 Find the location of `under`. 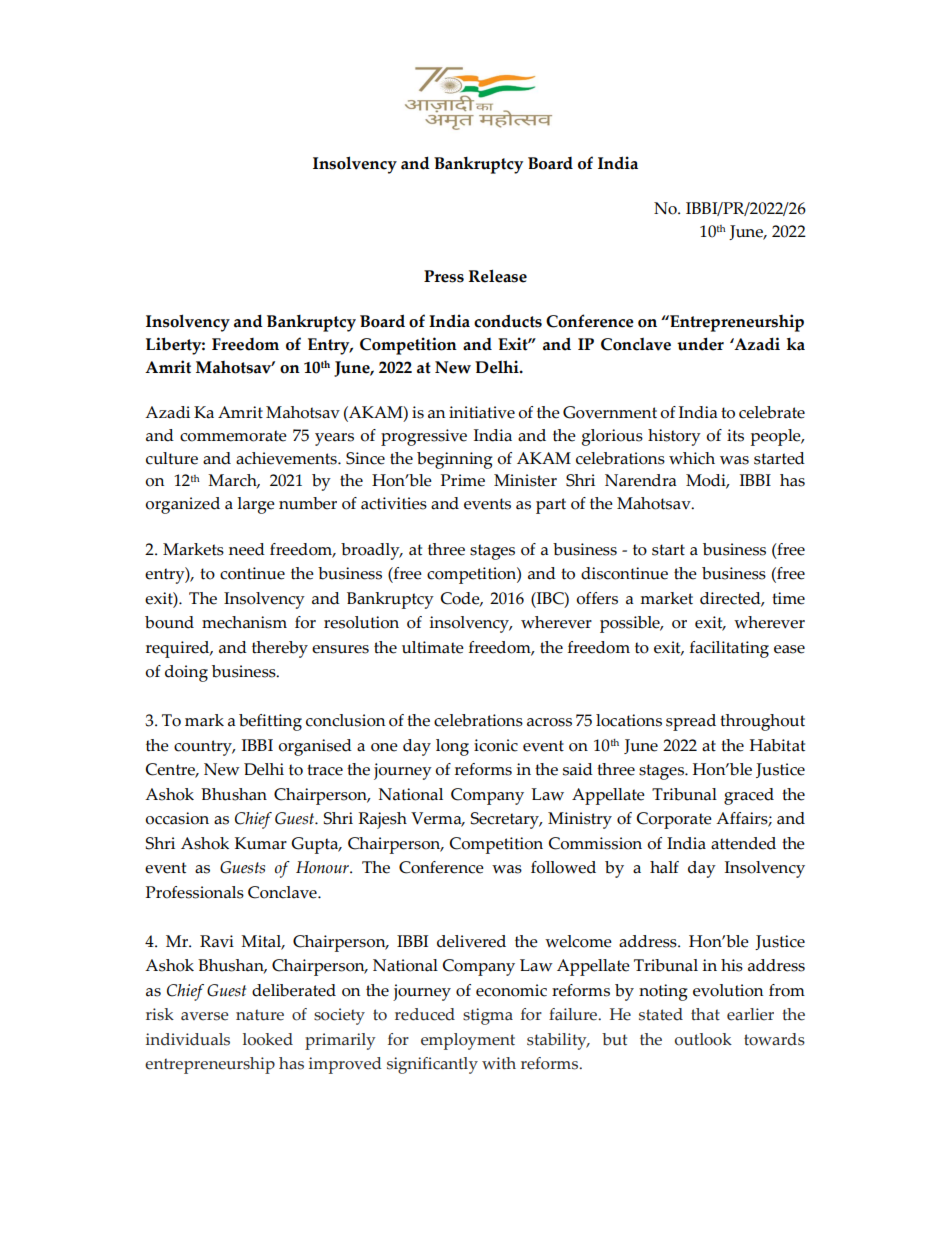

under is located at coordinates (700, 344).
